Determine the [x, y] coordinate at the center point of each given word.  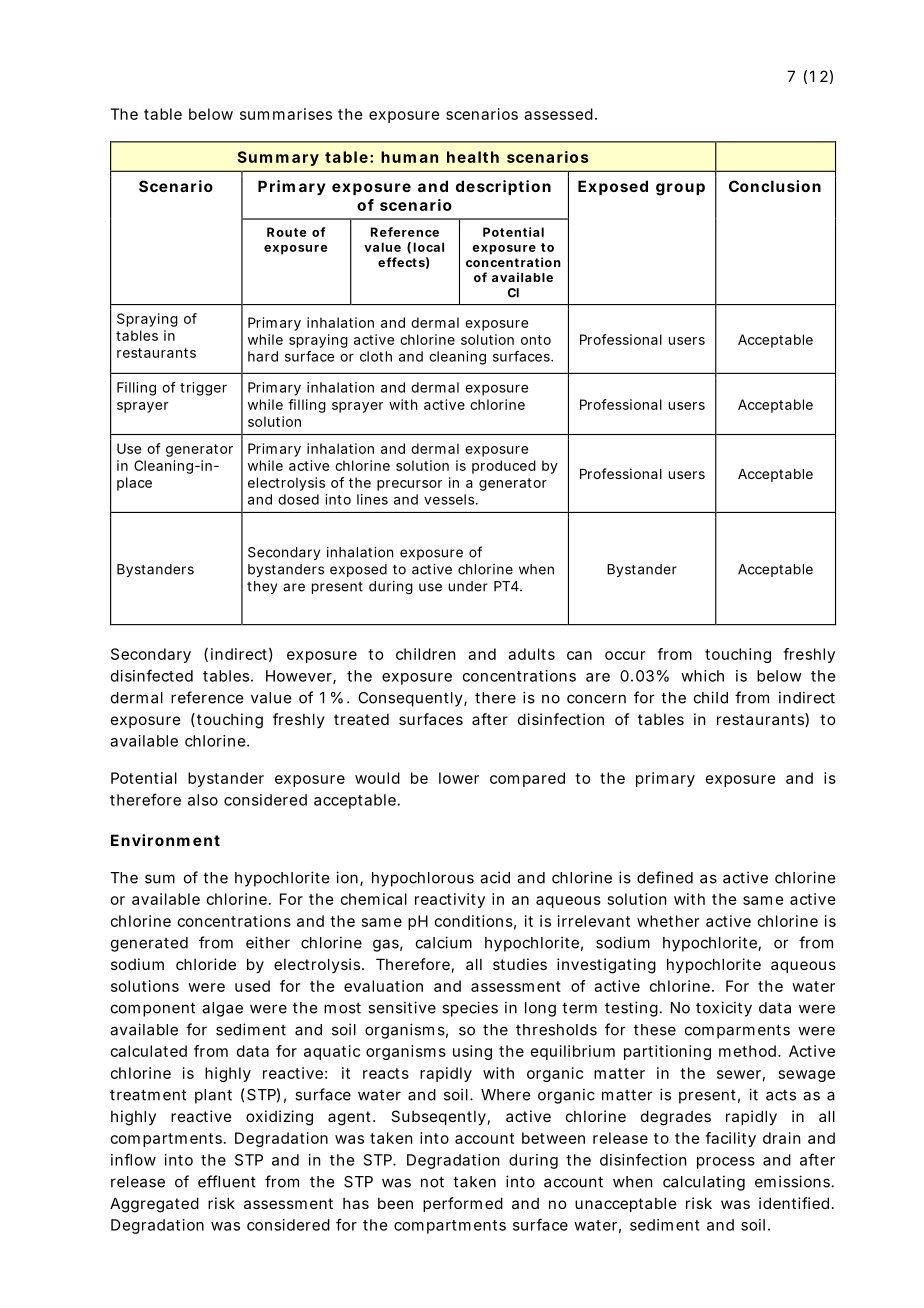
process [726, 1163]
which [702, 676]
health [473, 157]
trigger [203, 389]
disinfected [152, 675]
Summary [278, 158]
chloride [206, 964]
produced [504, 467]
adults [531, 654]
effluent [227, 1181]
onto [536, 340]
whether [668, 921]
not [432, 1182]
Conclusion [775, 186]
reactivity [450, 900]
